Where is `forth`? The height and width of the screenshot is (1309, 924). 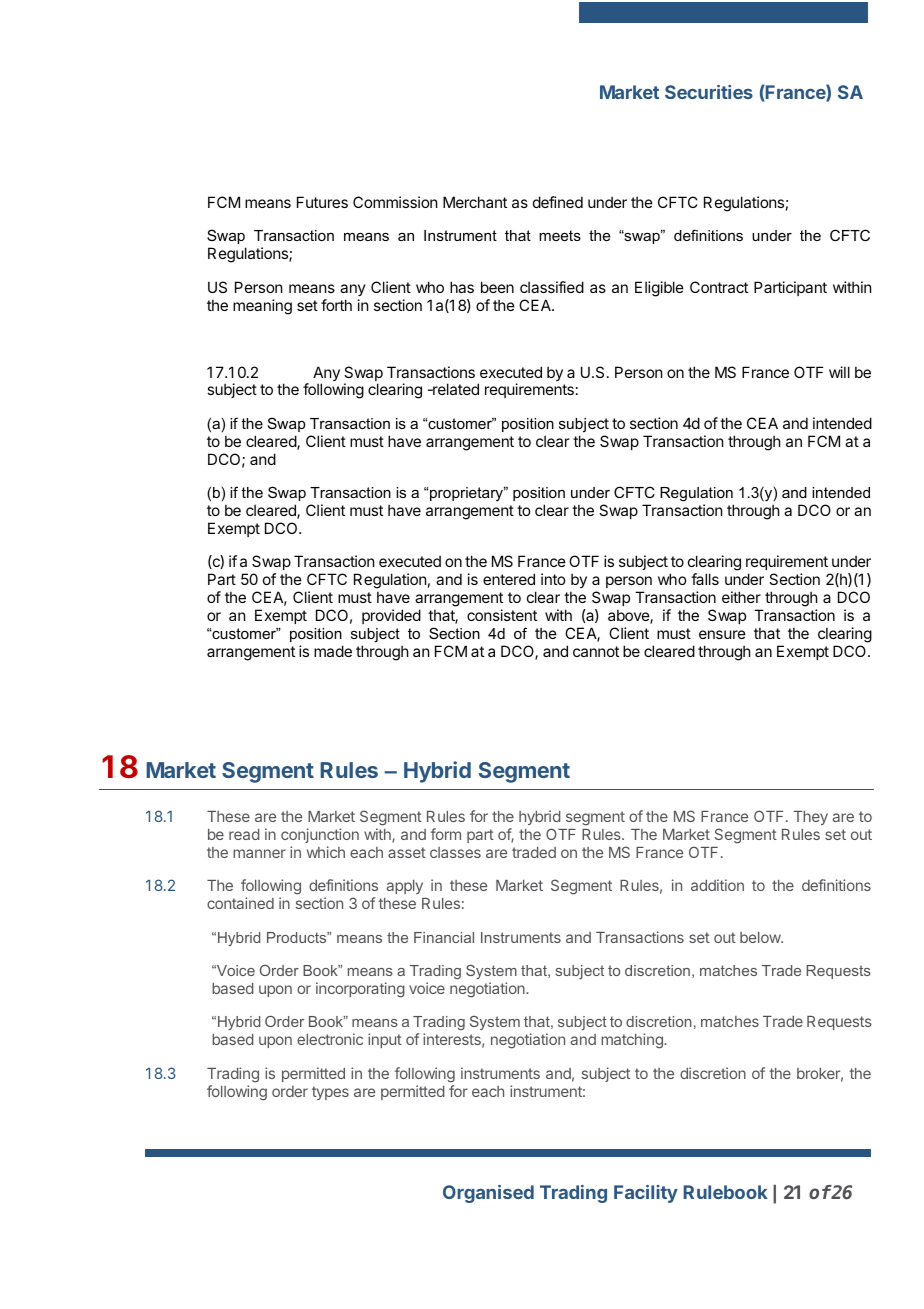
forth is located at coordinates (336, 305).
